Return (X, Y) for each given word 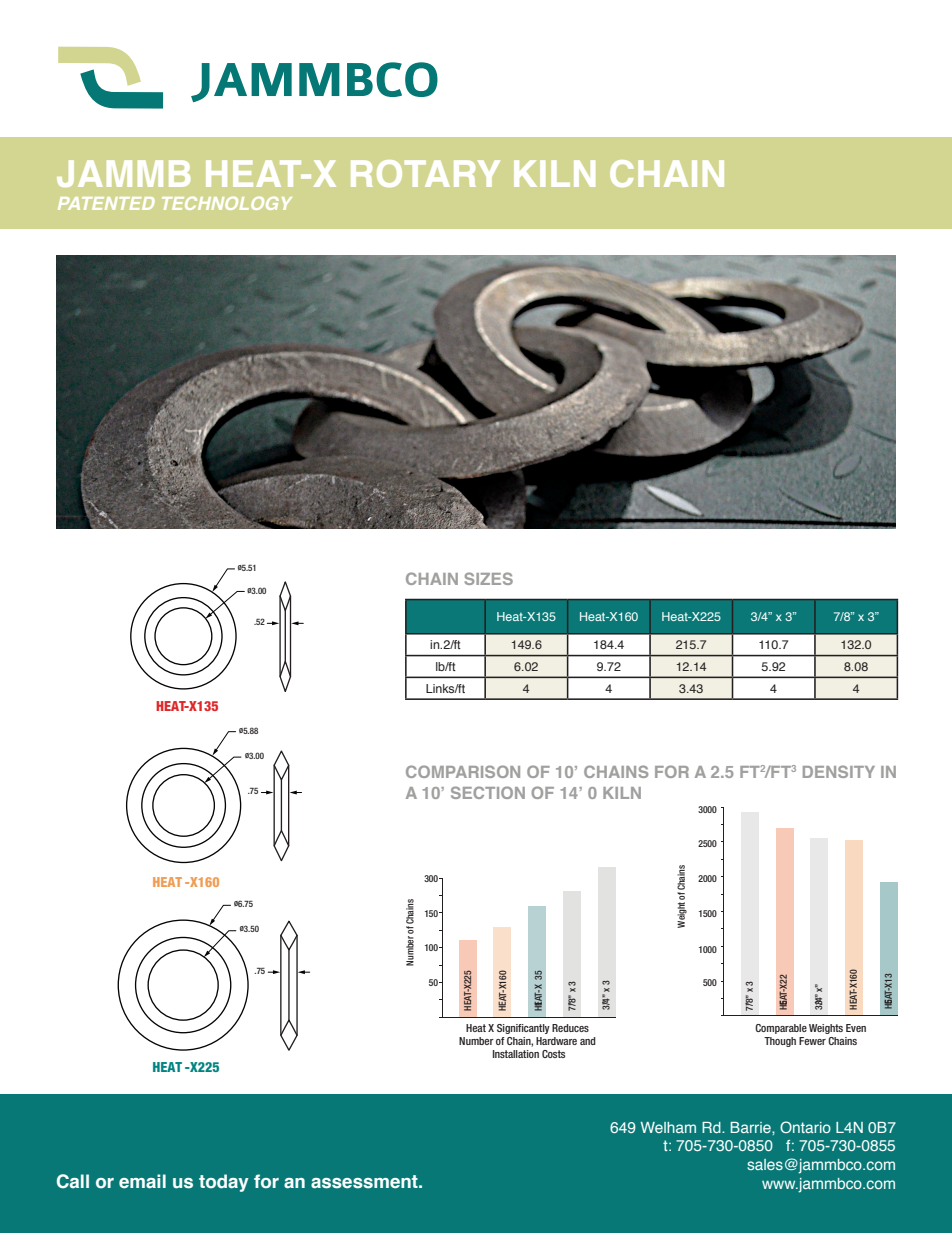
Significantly (523, 1029)
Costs (553, 1054)
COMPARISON (463, 771)
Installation (516, 1054)
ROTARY (425, 173)
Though (780, 1042)
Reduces (570, 1028)
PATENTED (106, 203)
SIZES (489, 578)
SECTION (488, 792)
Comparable (781, 1029)
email (142, 1181)
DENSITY (839, 771)
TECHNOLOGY (227, 203)
